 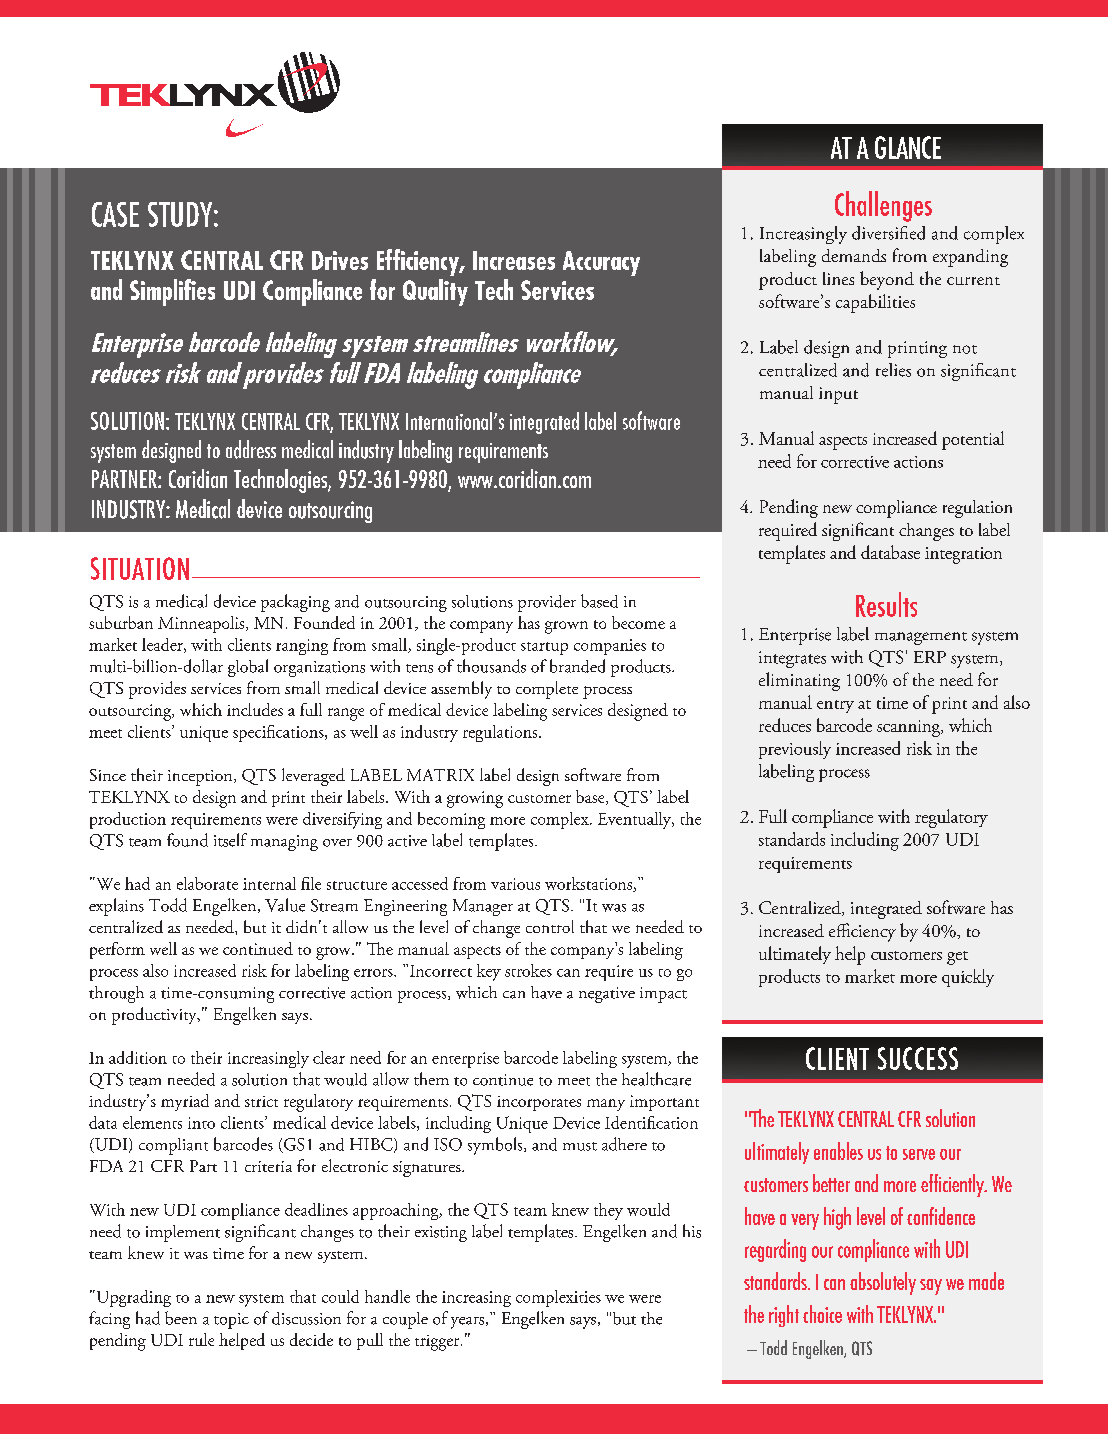 I want to click on provider, so click(x=547, y=603).
